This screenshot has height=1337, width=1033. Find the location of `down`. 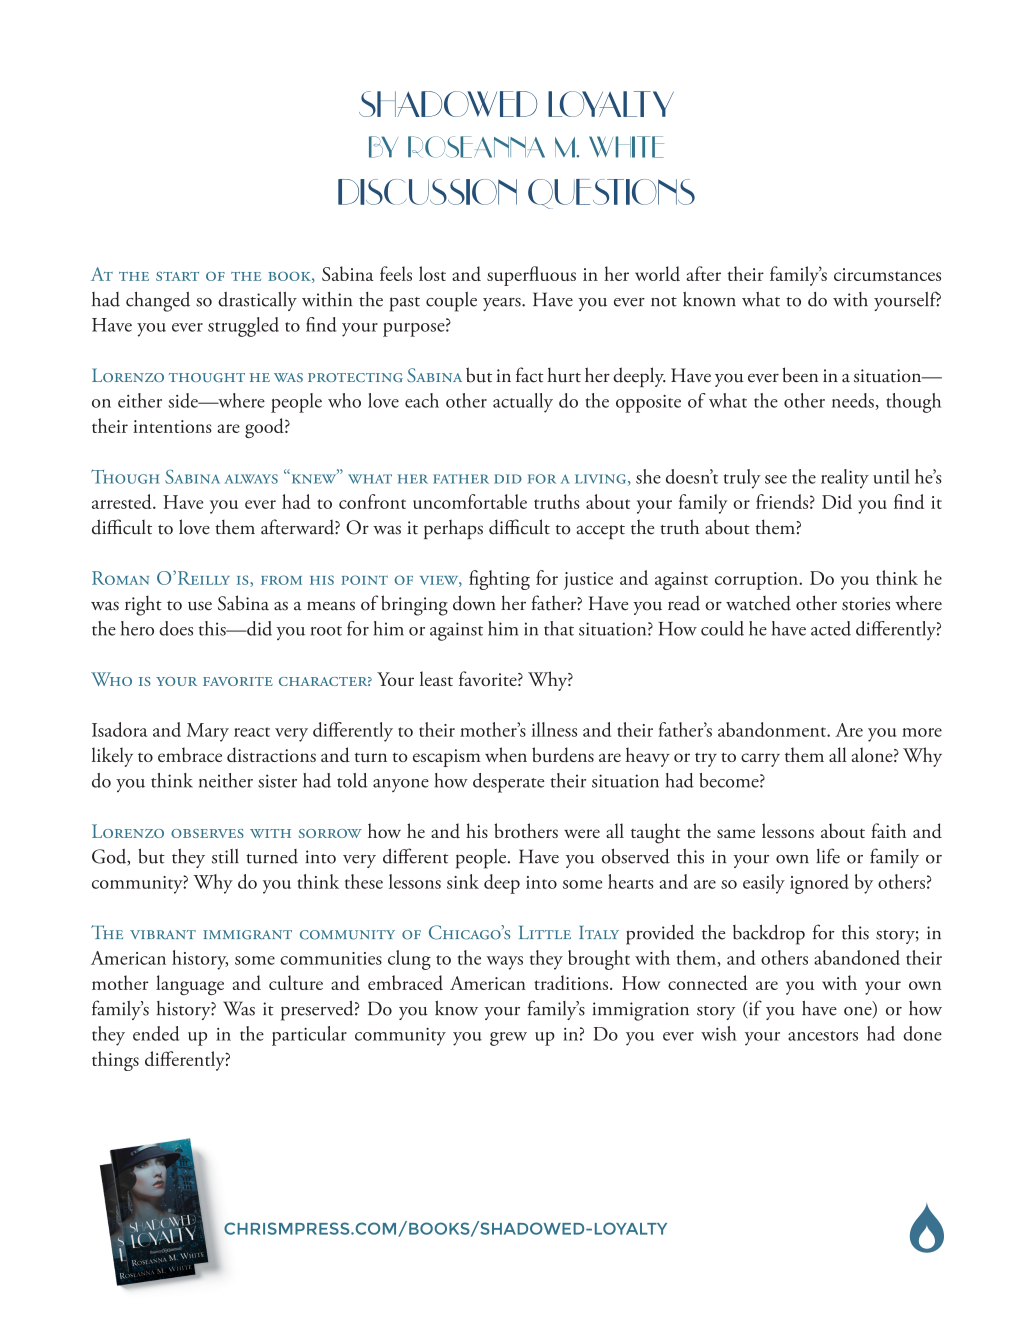

down is located at coordinates (474, 603).
